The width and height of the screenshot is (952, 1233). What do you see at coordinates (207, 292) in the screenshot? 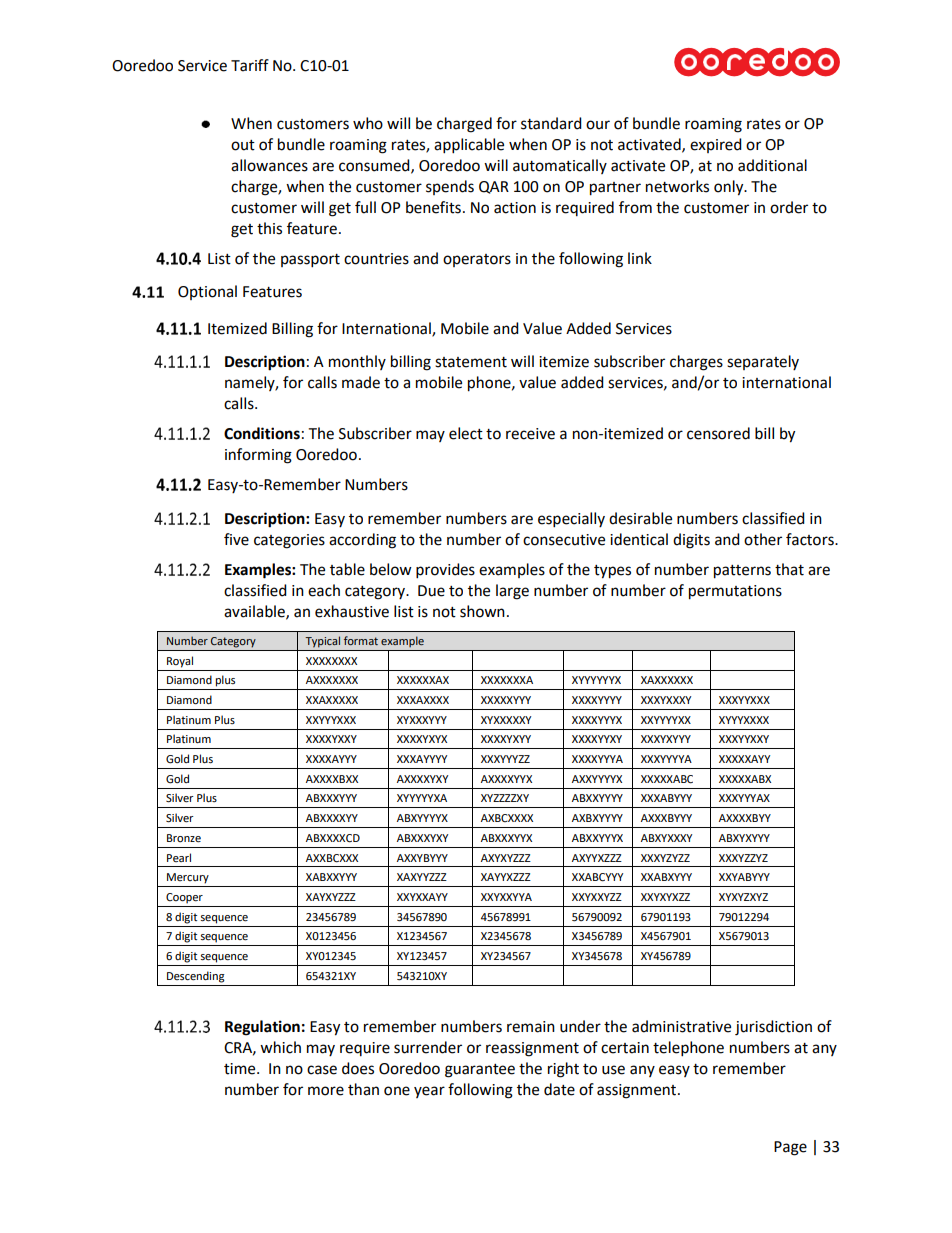
I see `Optional` at bounding box center [207, 292].
